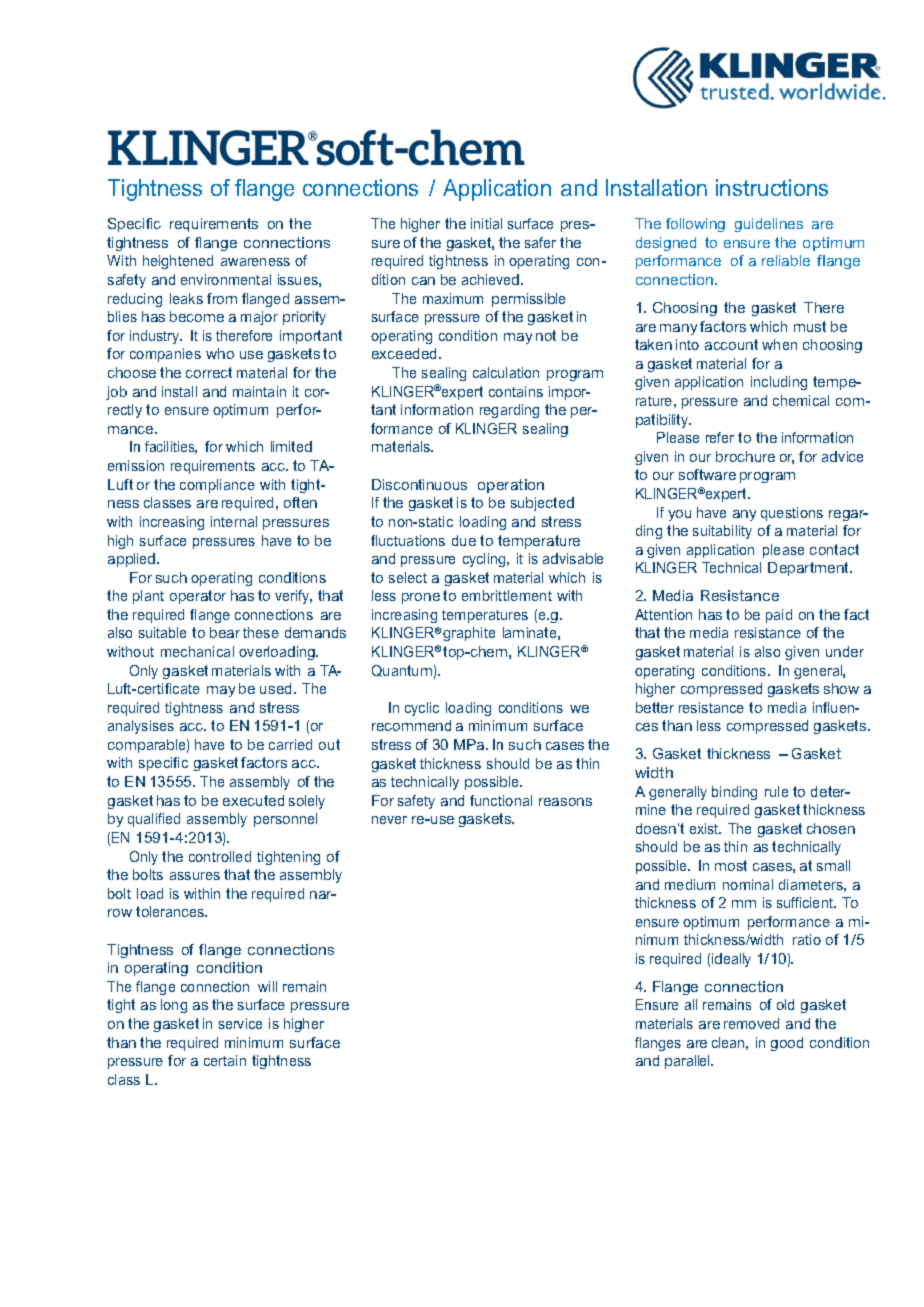 Image resolution: width=924 pixels, height=1307 pixels. Describe the element at coordinates (253, 800) in the screenshot. I see `executed` at that location.
